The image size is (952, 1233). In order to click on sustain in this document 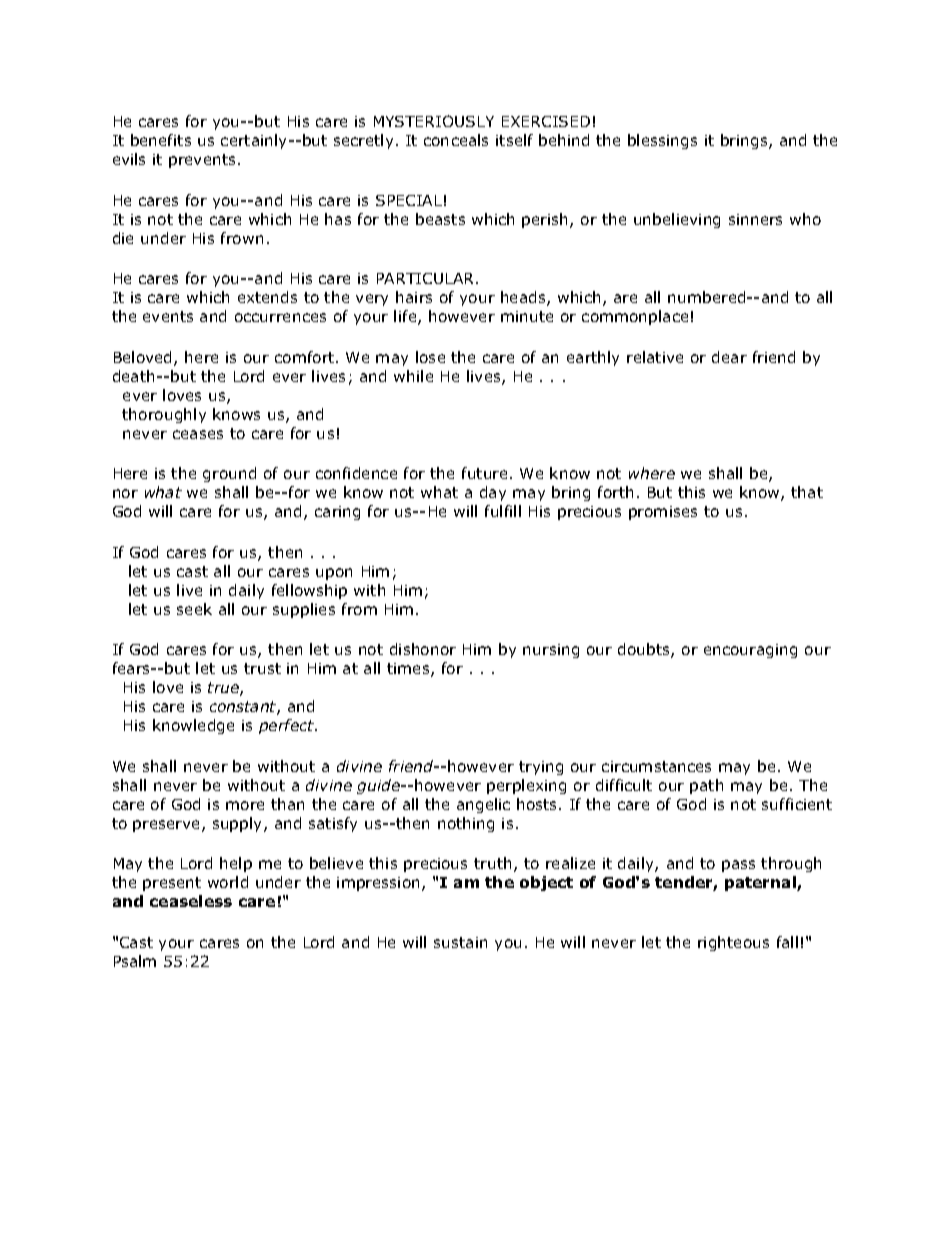, I will do `click(460, 942)`.
